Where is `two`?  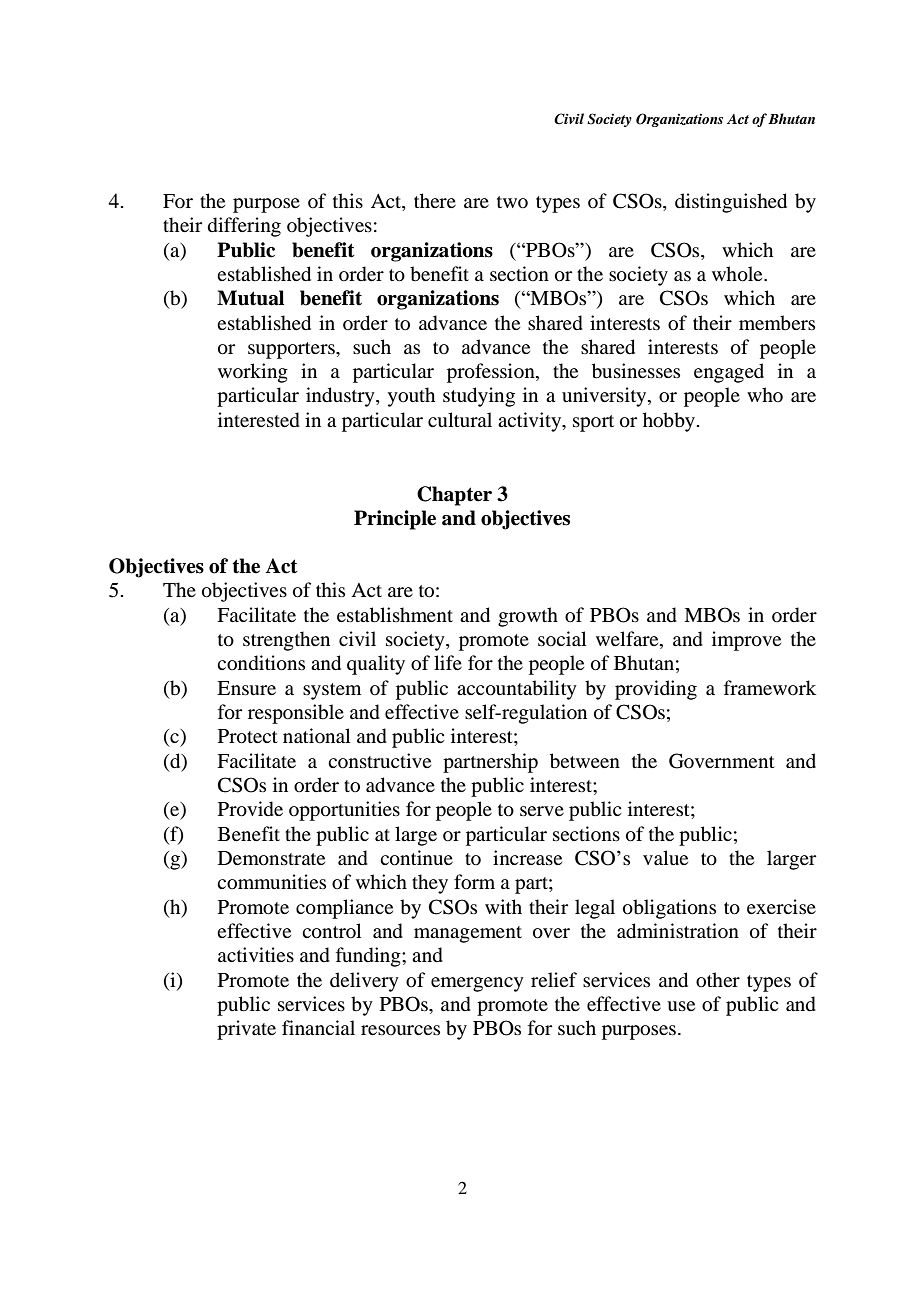
two is located at coordinates (512, 202).
